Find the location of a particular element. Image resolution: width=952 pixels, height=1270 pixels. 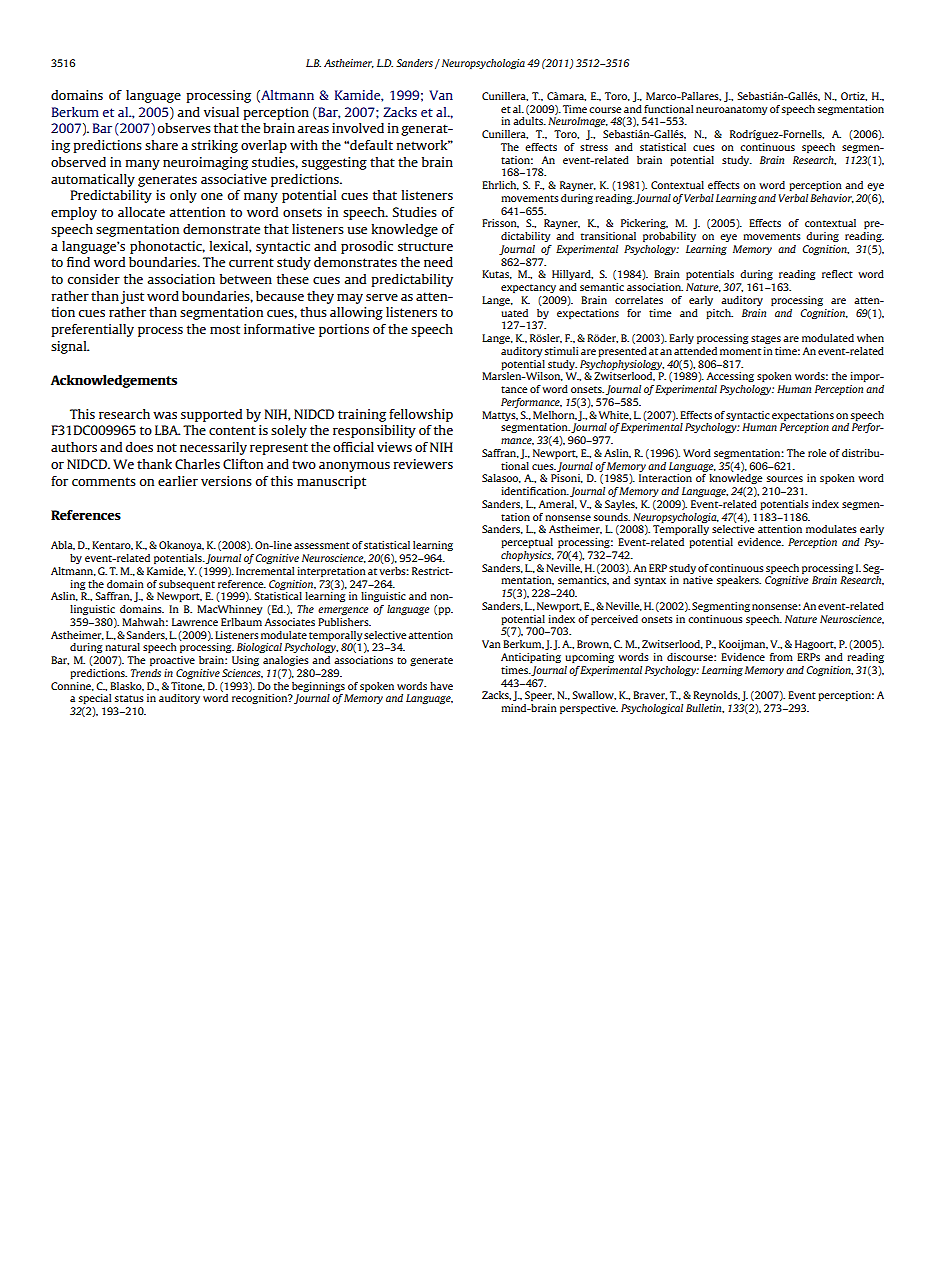

expectancy is located at coordinates (528, 288).
